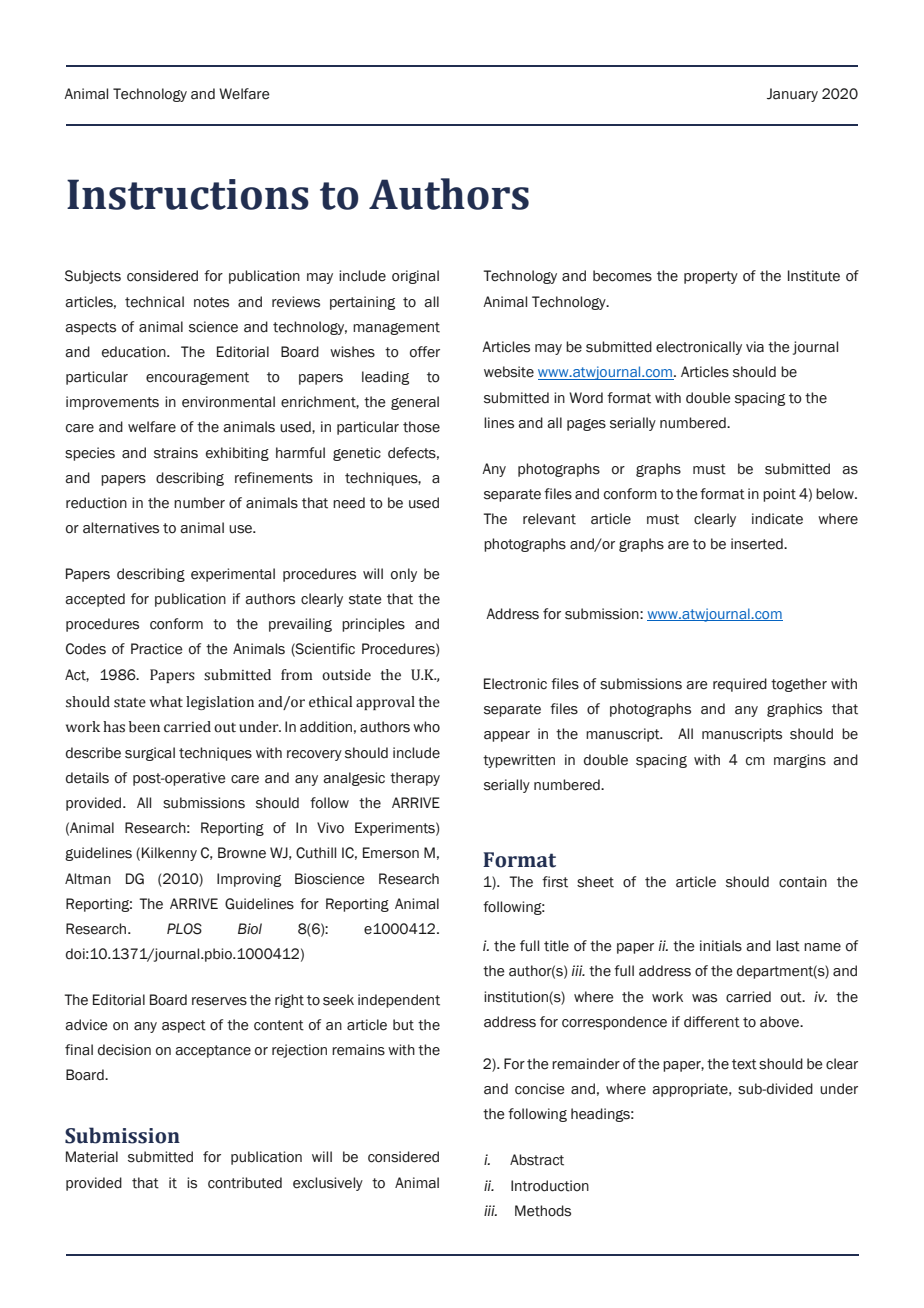  I want to click on strains, so click(176, 453).
